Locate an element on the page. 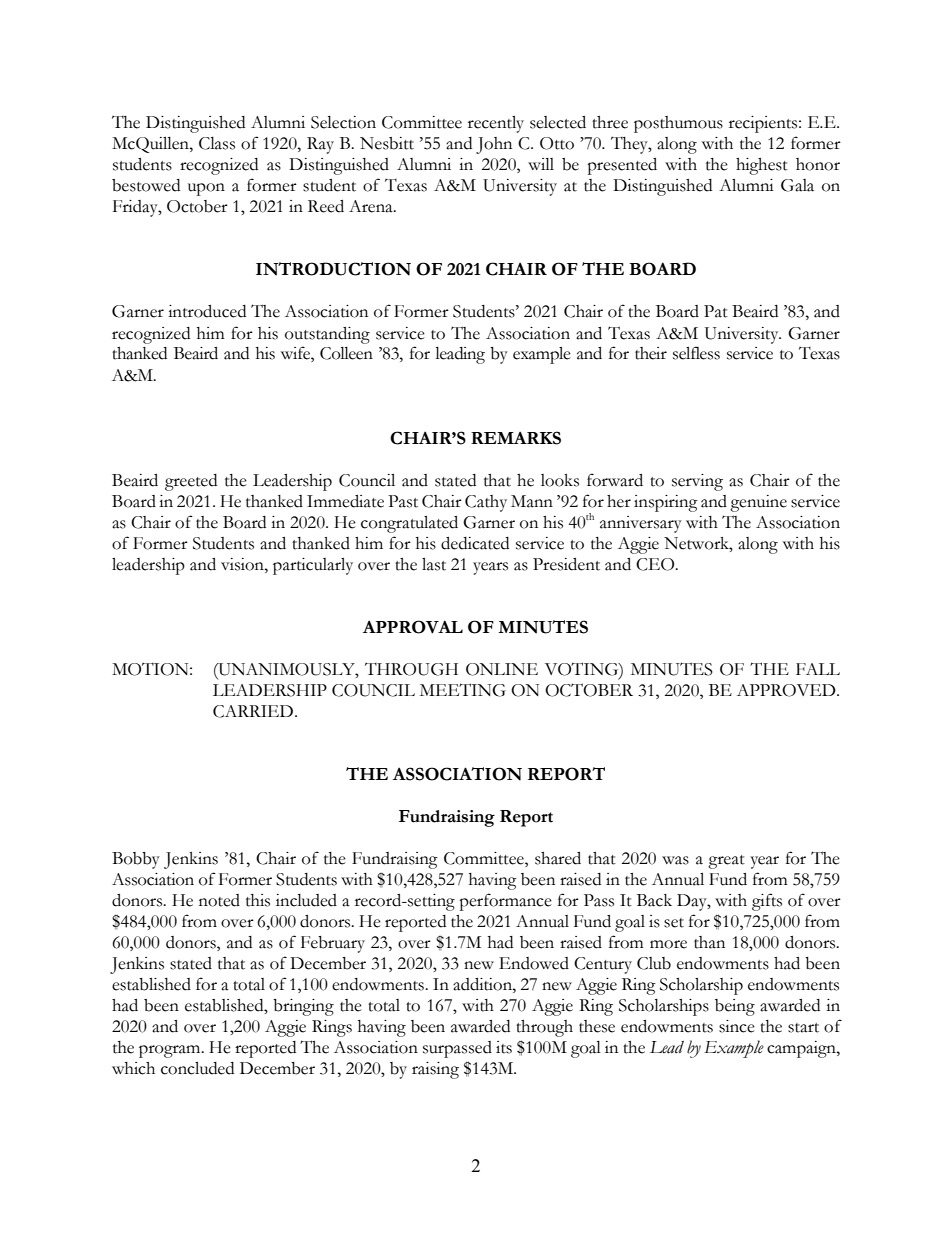  serving is located at coordinates (697, 482).
